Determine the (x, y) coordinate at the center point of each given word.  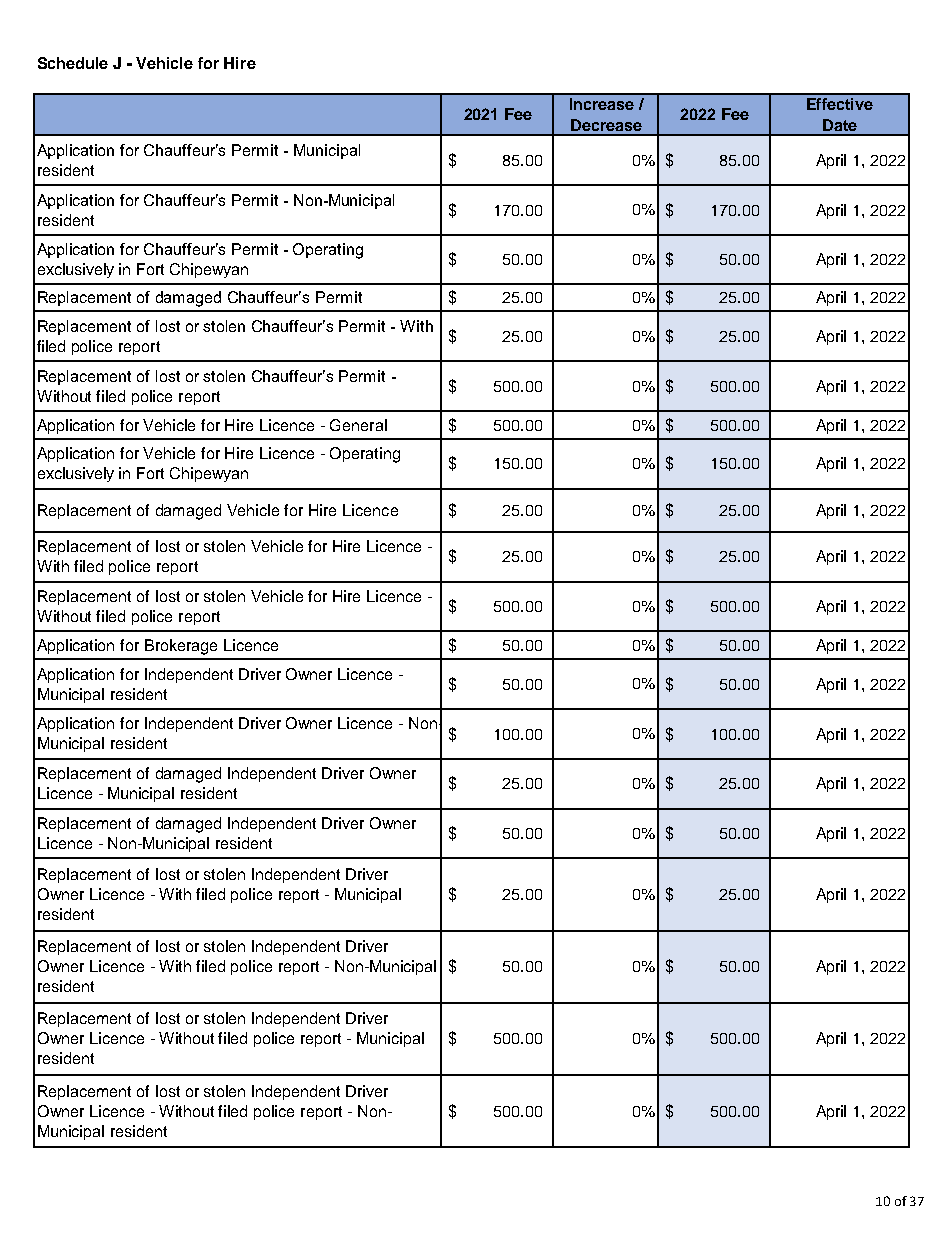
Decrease (606, 125)
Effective (840, 104)
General (358, 425)
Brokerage (181, 647)
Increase (602, 104)
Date (840, 125)
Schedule (73, 63)
